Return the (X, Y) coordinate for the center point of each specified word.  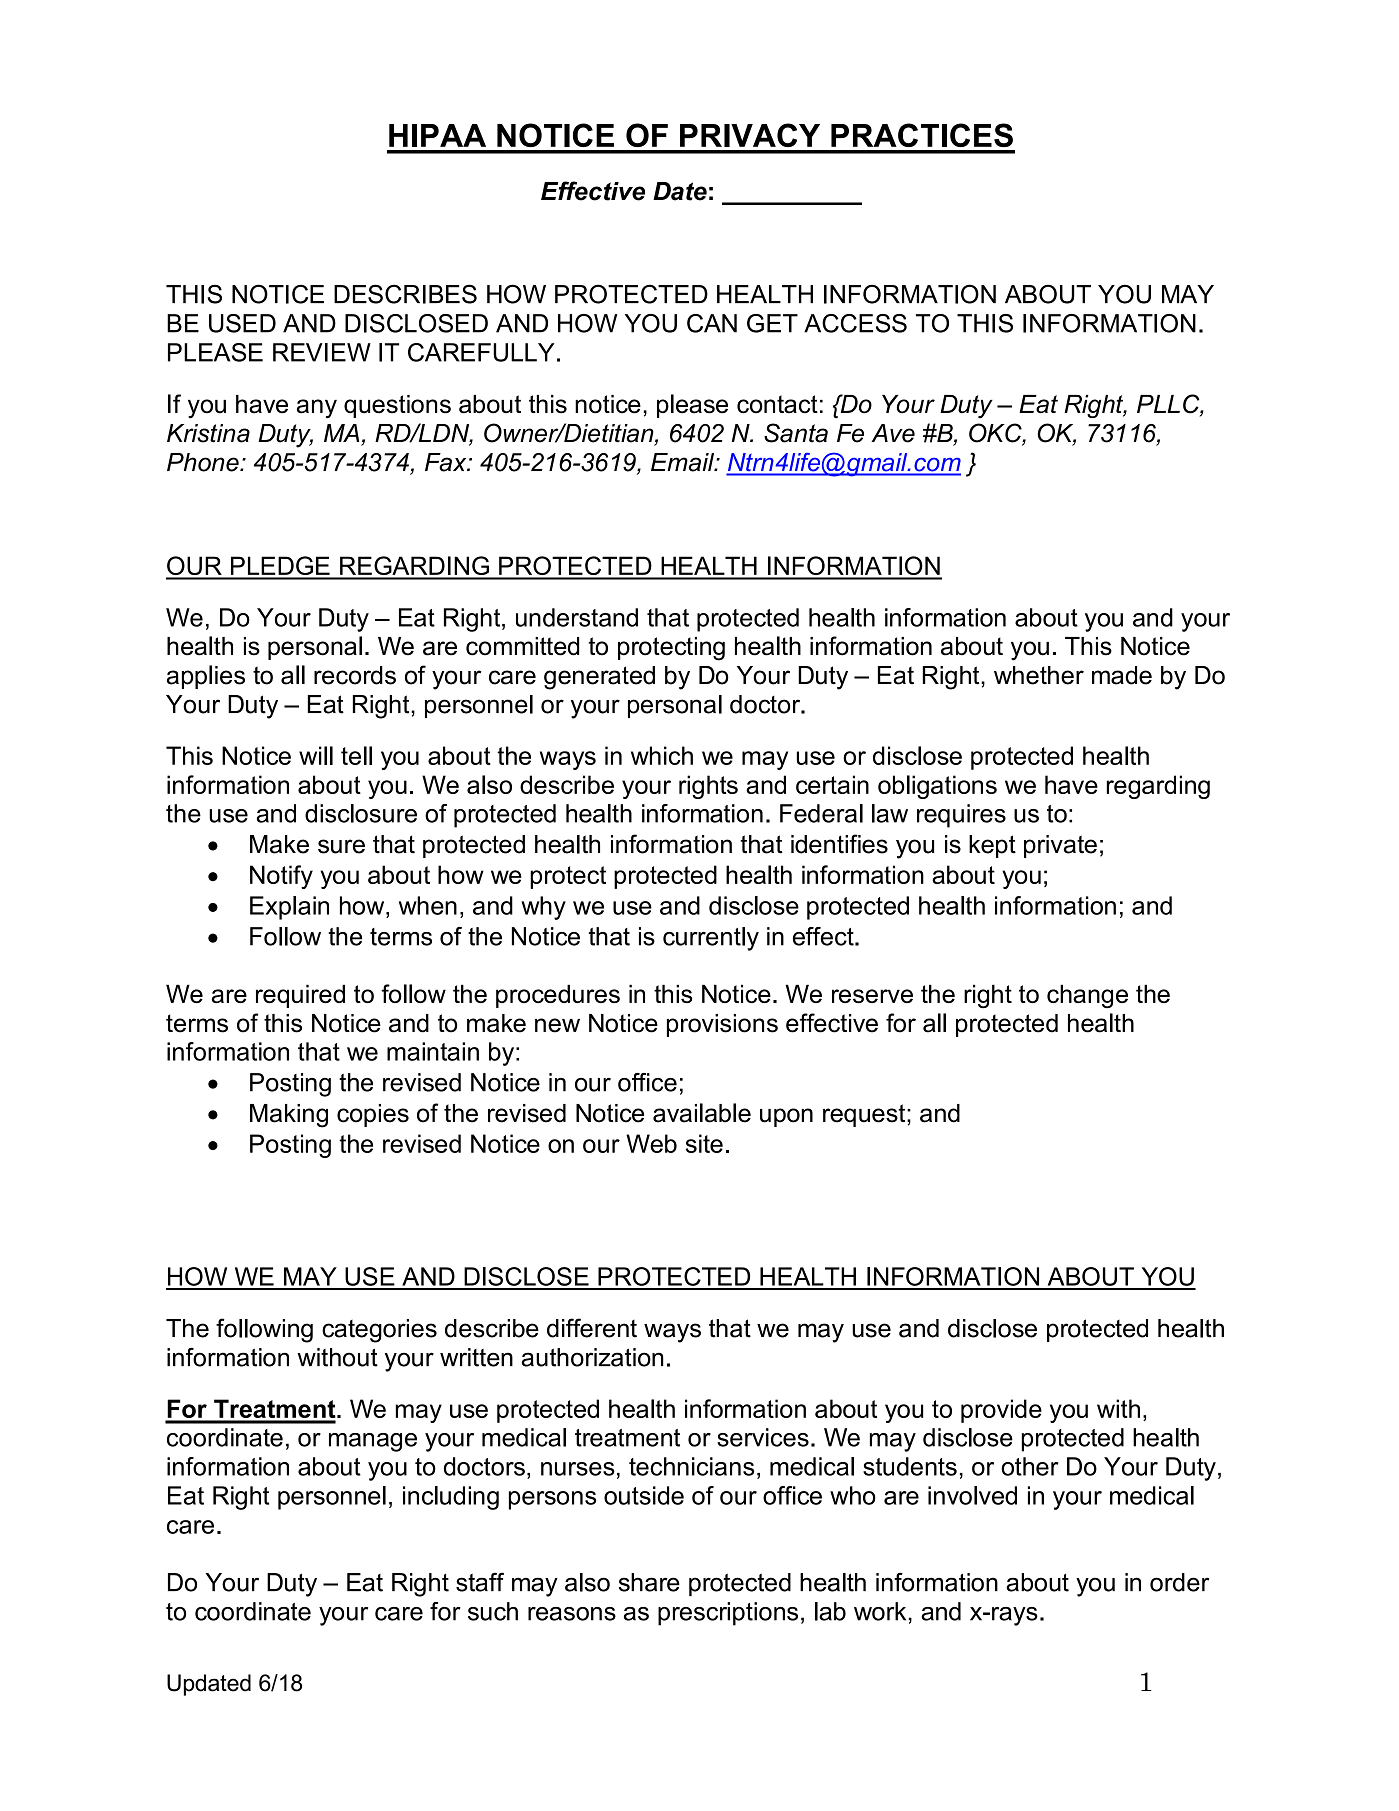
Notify (281, 877)
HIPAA (437, 135)
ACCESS (855, 323)
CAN (712, 323)
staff (480, 1582)
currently (711, 939)
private (1060, 846)
